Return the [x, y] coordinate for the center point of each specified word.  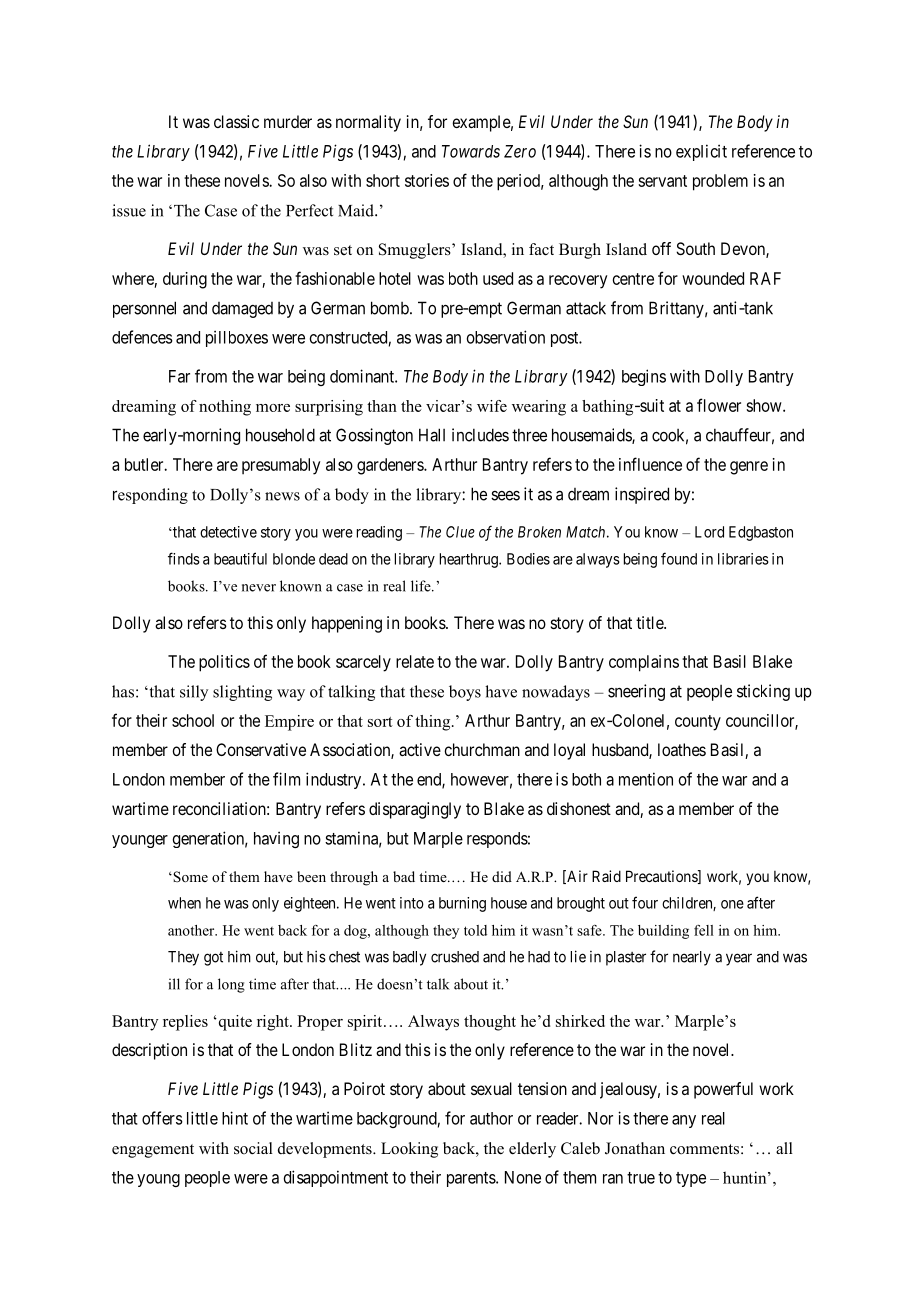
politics [224, 663]
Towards [471, 151]
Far [179, 376]
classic [236, 121]
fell [704, 930]
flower [719, 405]
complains [644, 663]
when [184, 903]
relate [415, 661]
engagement [153, 1151]
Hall [432, 435]
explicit [701, 152]
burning [462, 904]
